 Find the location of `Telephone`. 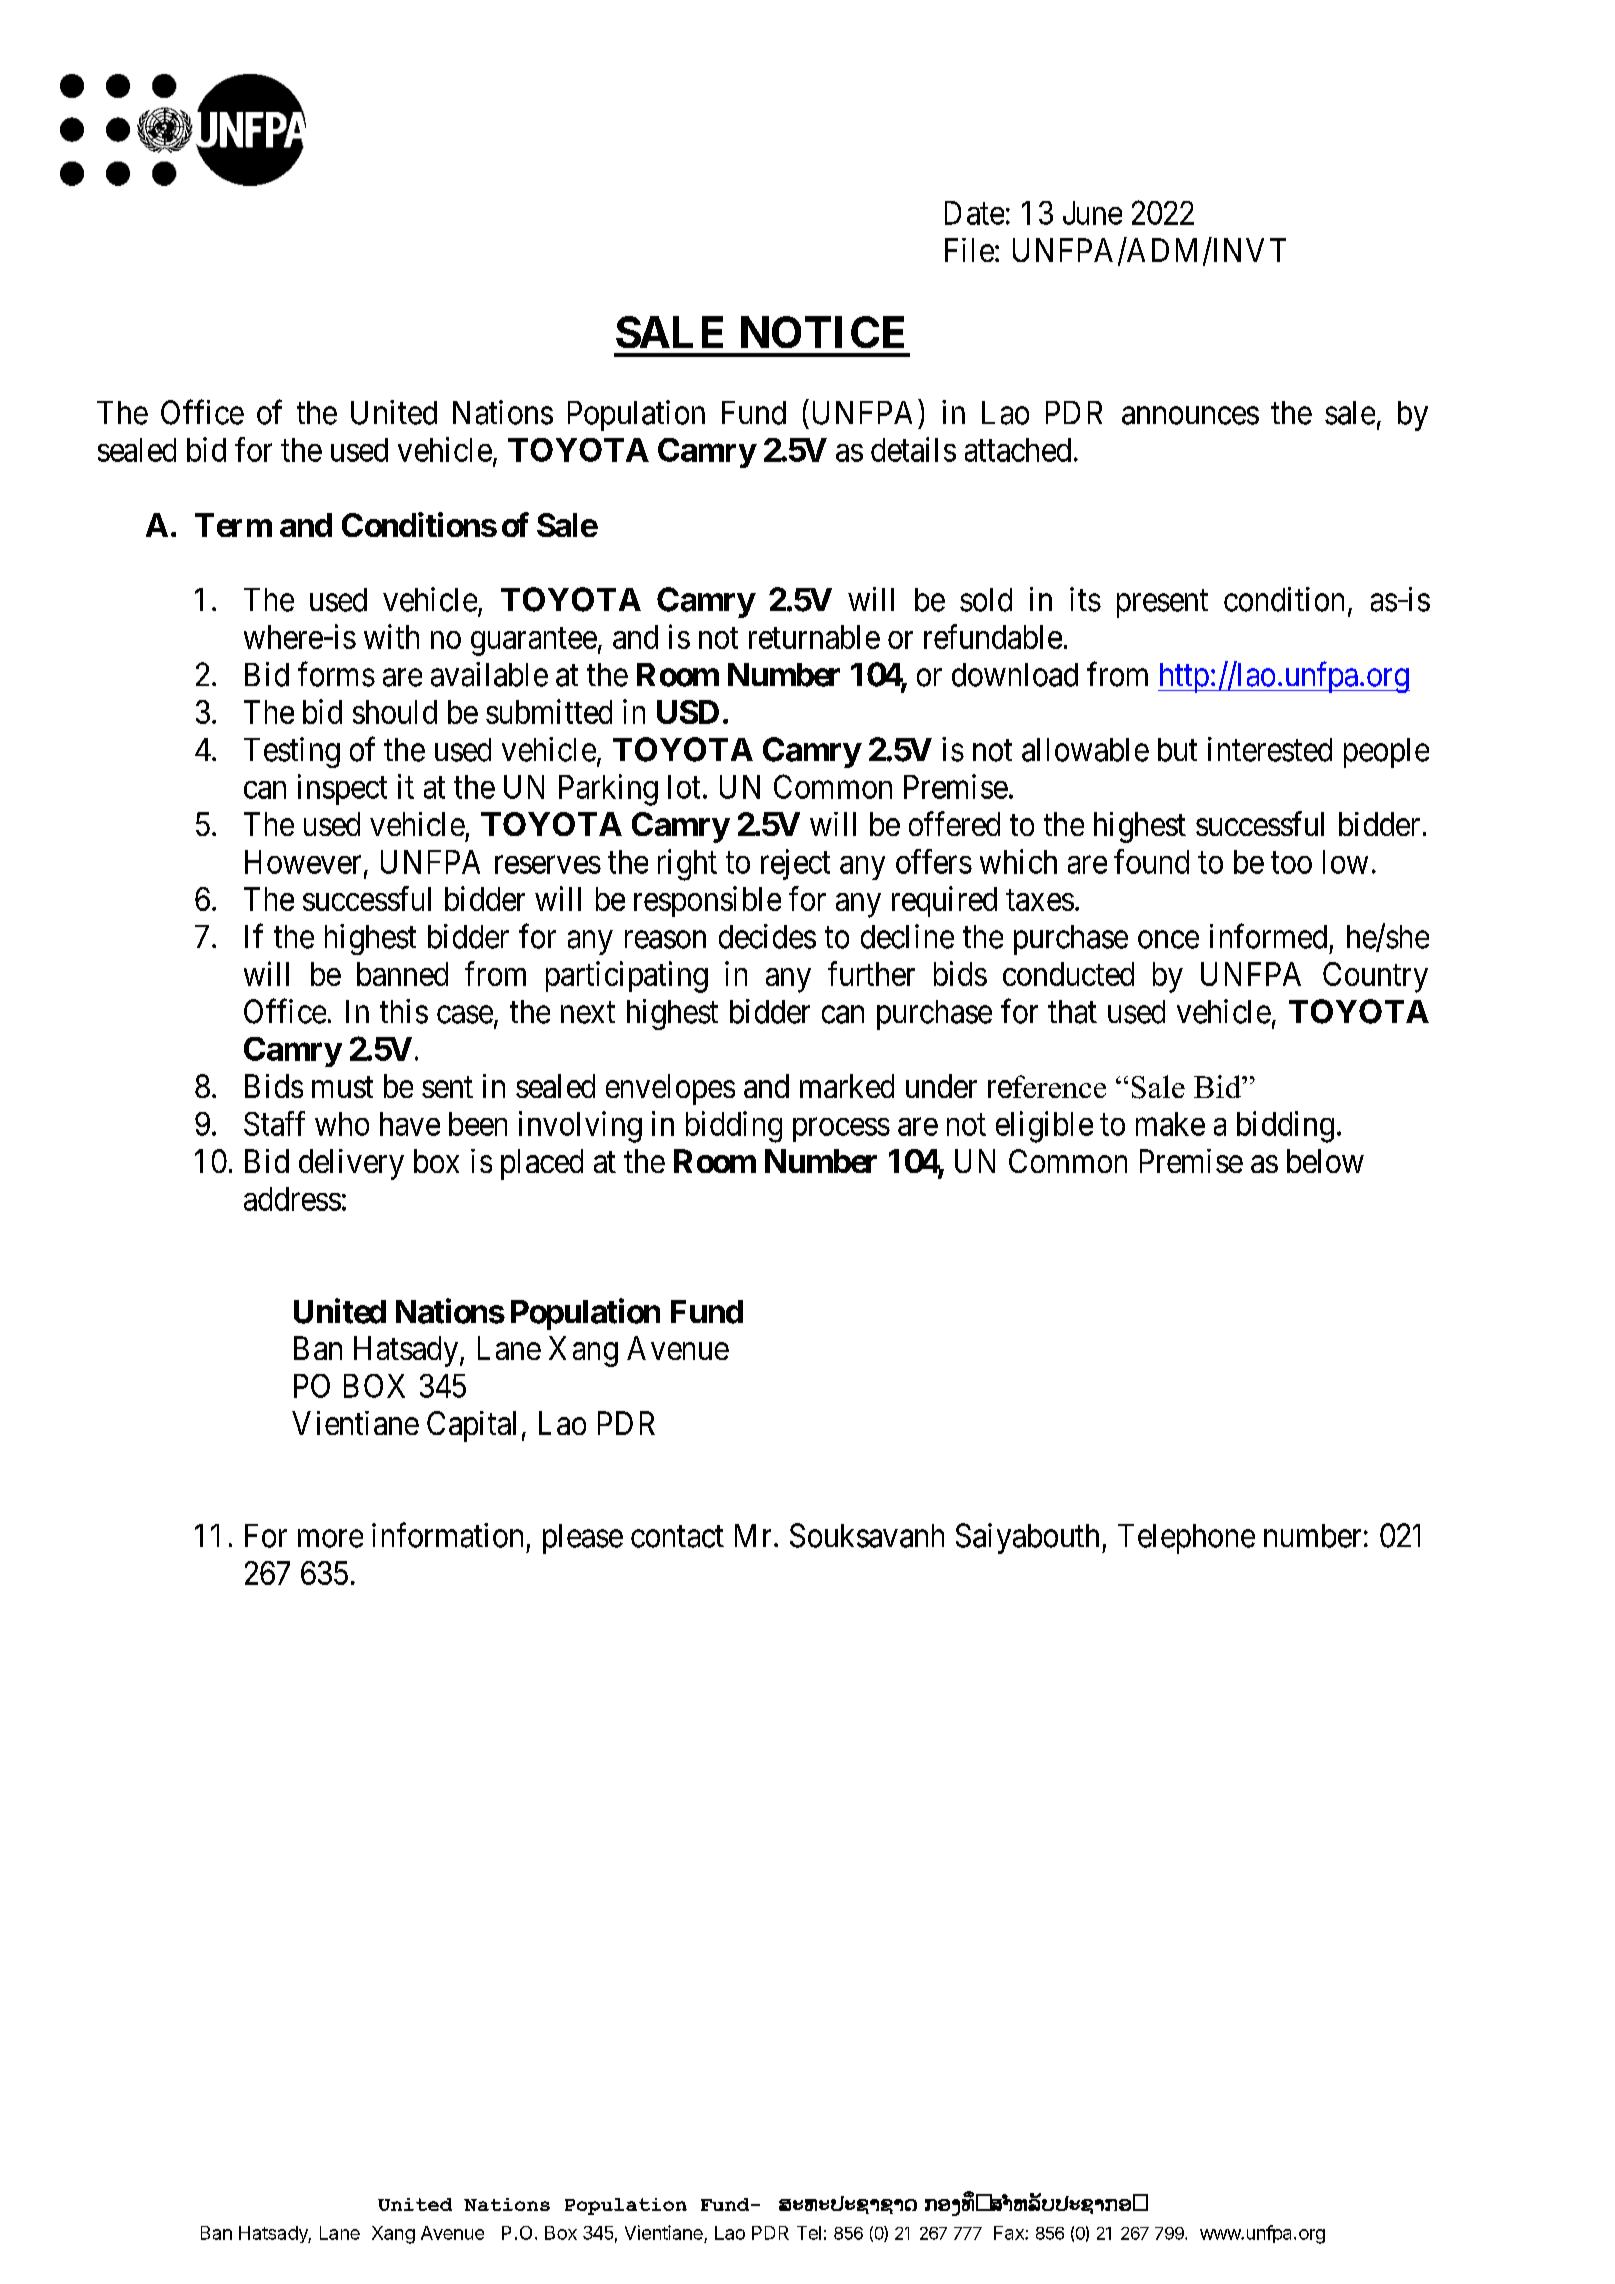

Telephone is located at coordinates (1186, 1539).
